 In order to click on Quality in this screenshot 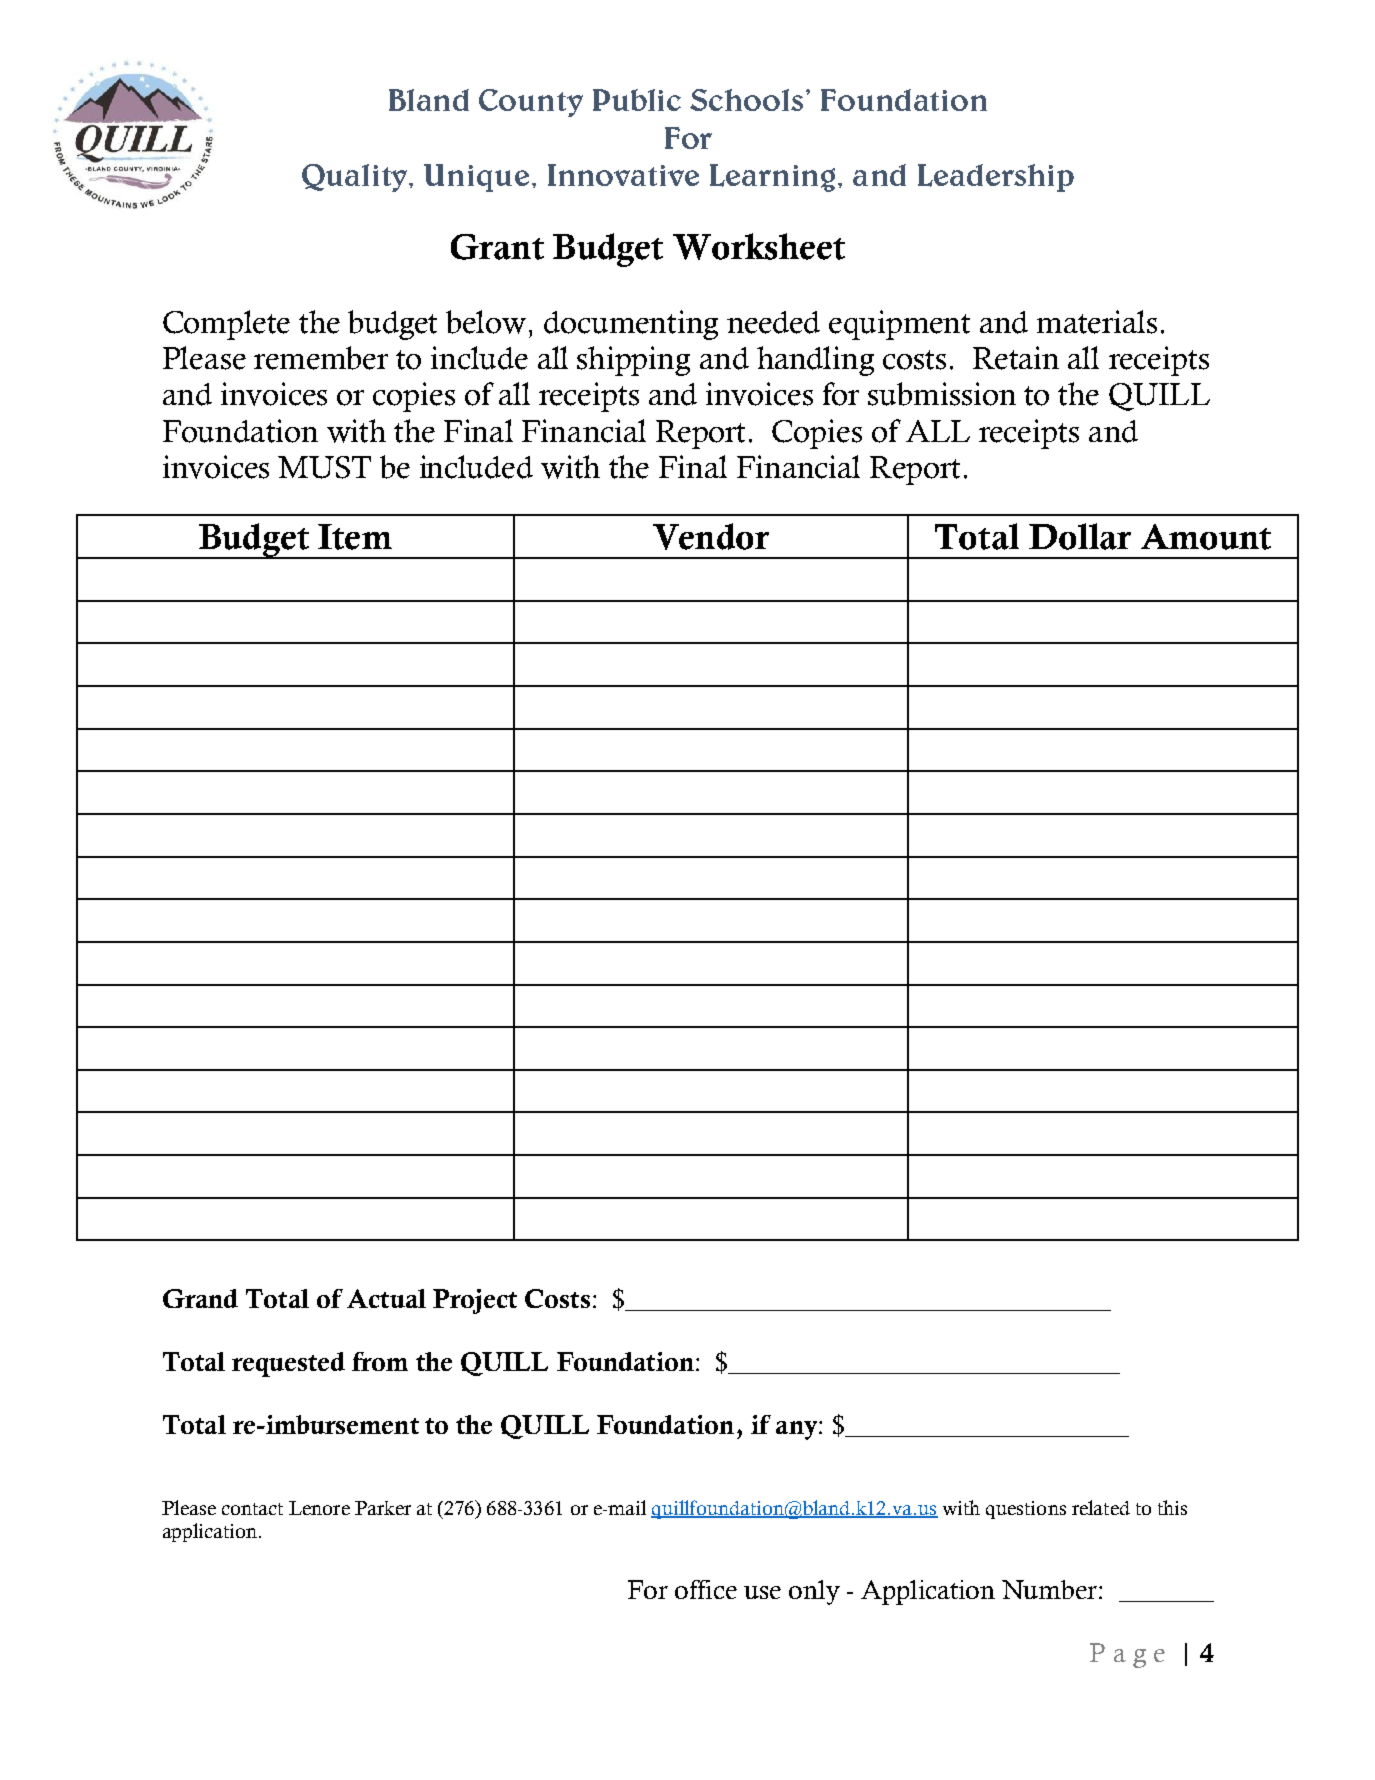, I will do `click(356, 178)`.
